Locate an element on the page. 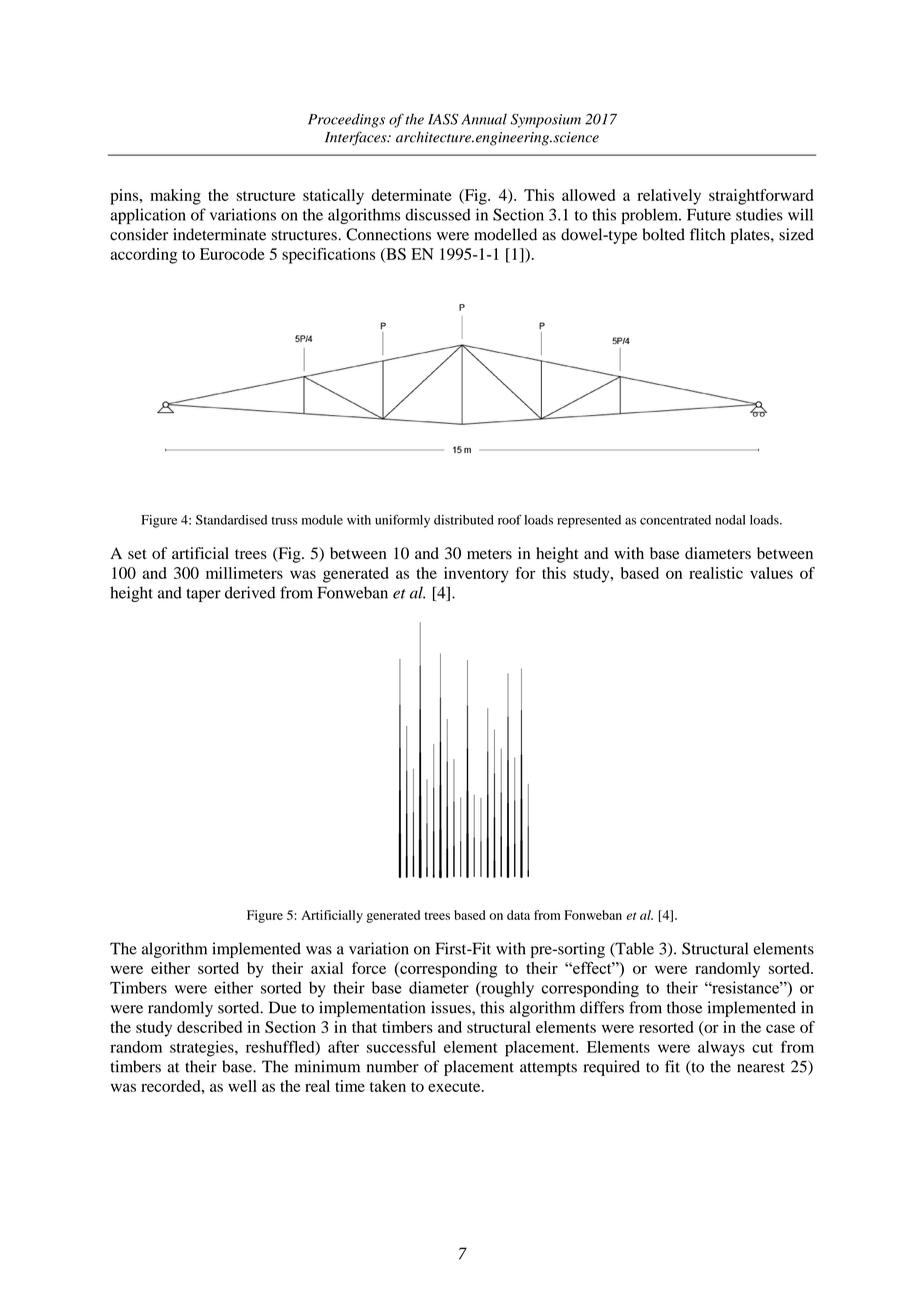  taper is located at coordinates (204, 595).
